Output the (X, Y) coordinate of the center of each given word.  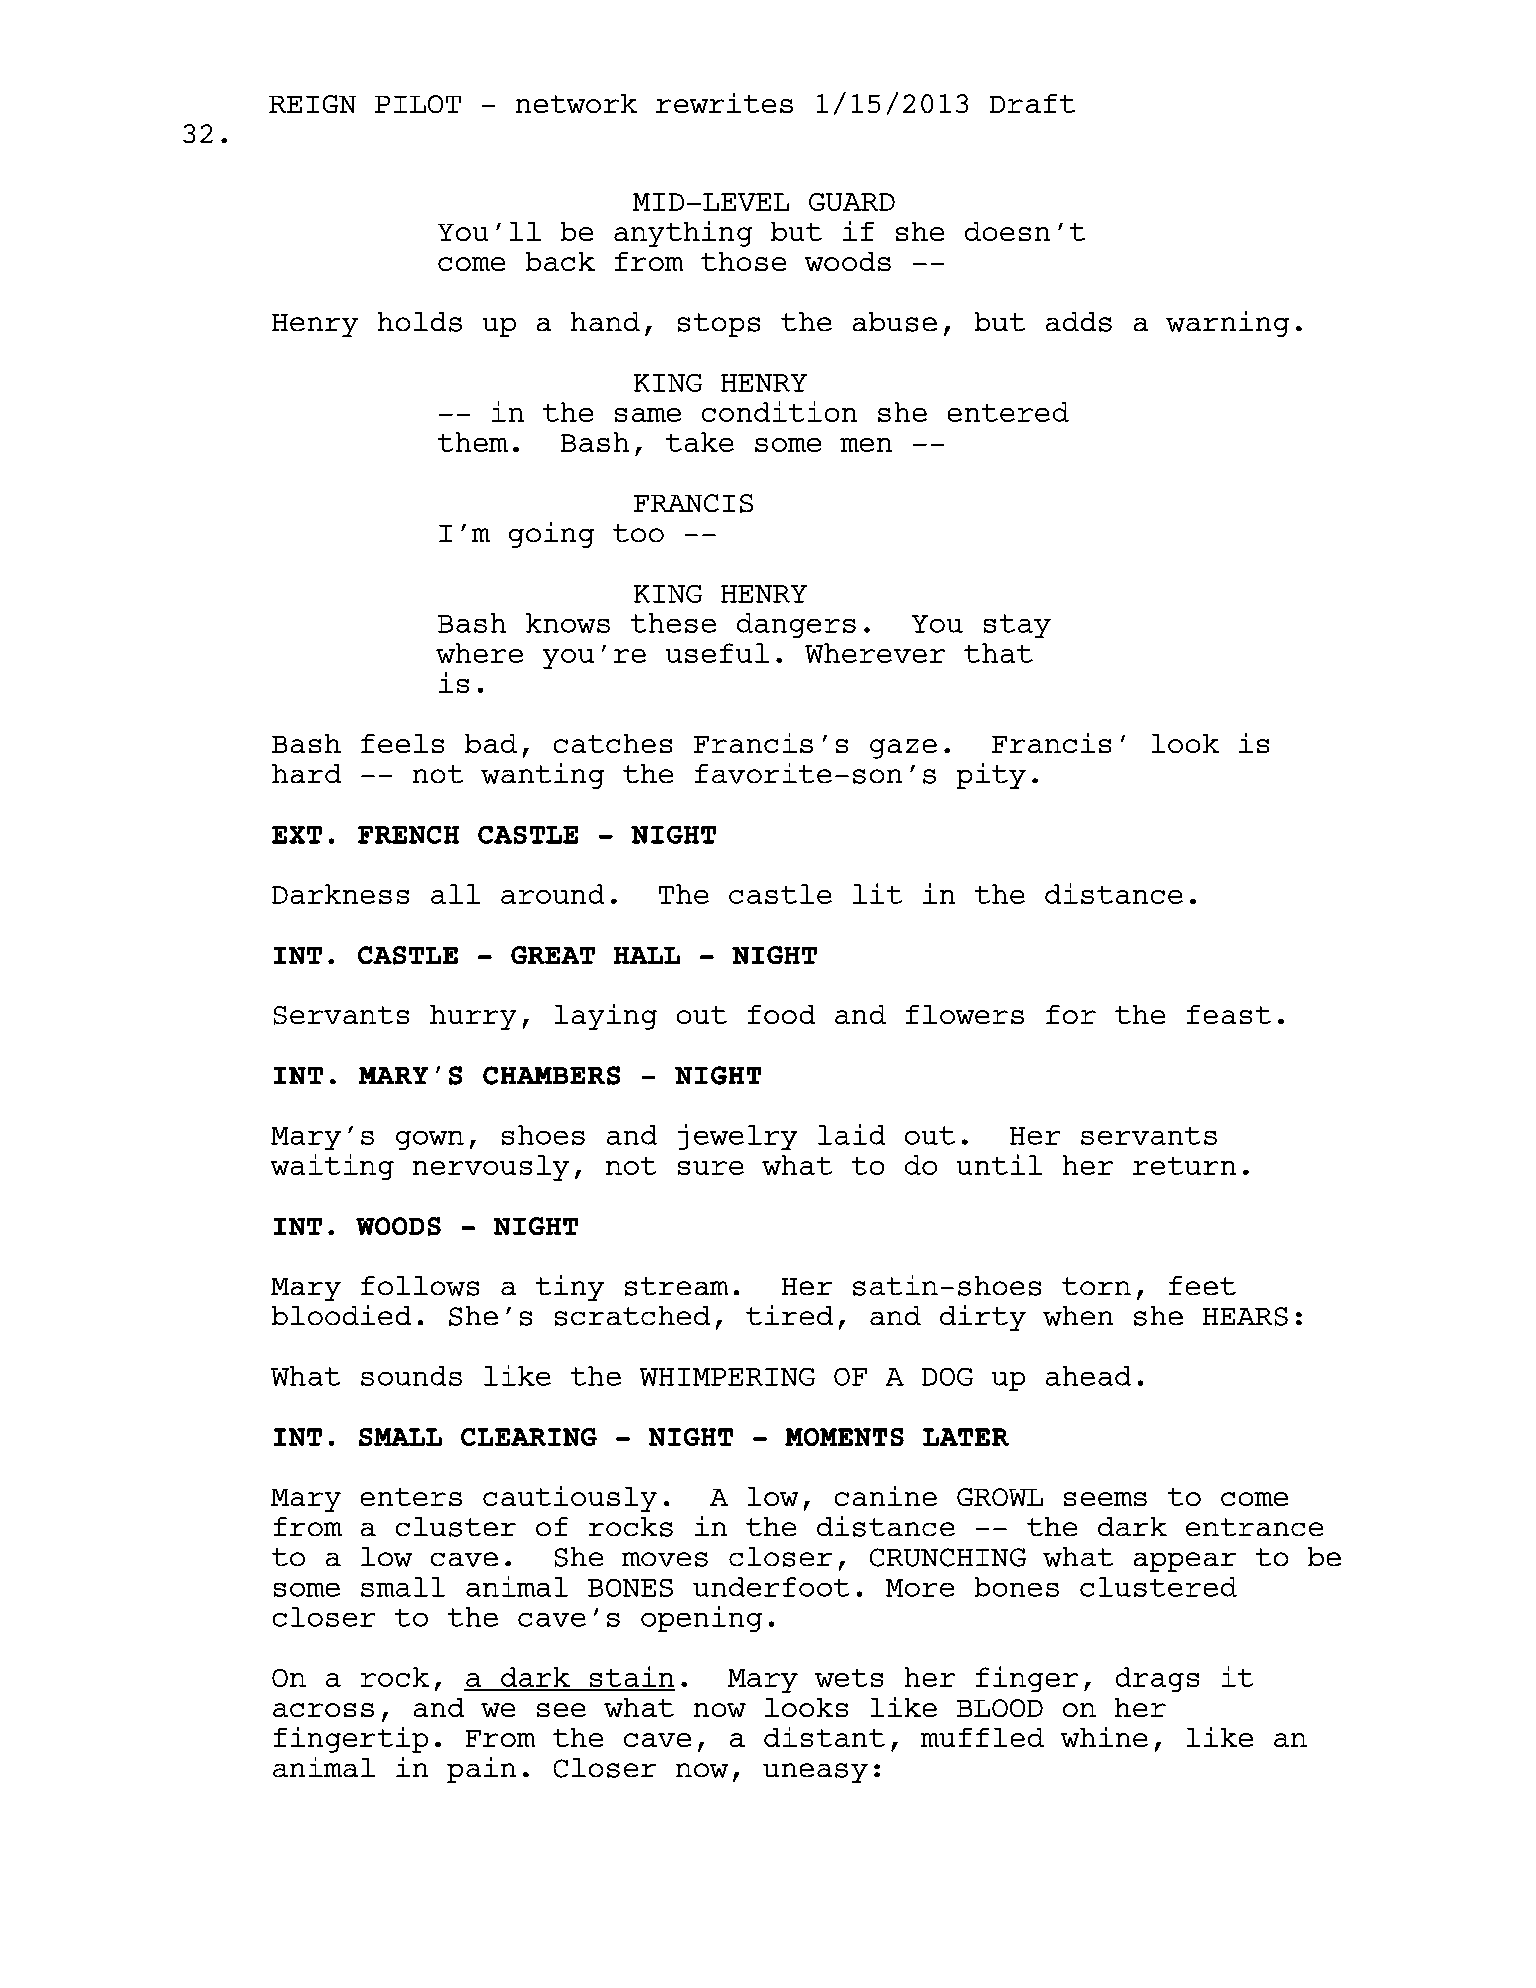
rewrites (724, 103)
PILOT (418, 104)
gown (430, 1140)
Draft (1032, 103)
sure (711, 1168)
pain (481, 1770)
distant (824, 1737)
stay (1017, 626)
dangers (796, 625)
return (1184, 1166)
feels (402, 743)
